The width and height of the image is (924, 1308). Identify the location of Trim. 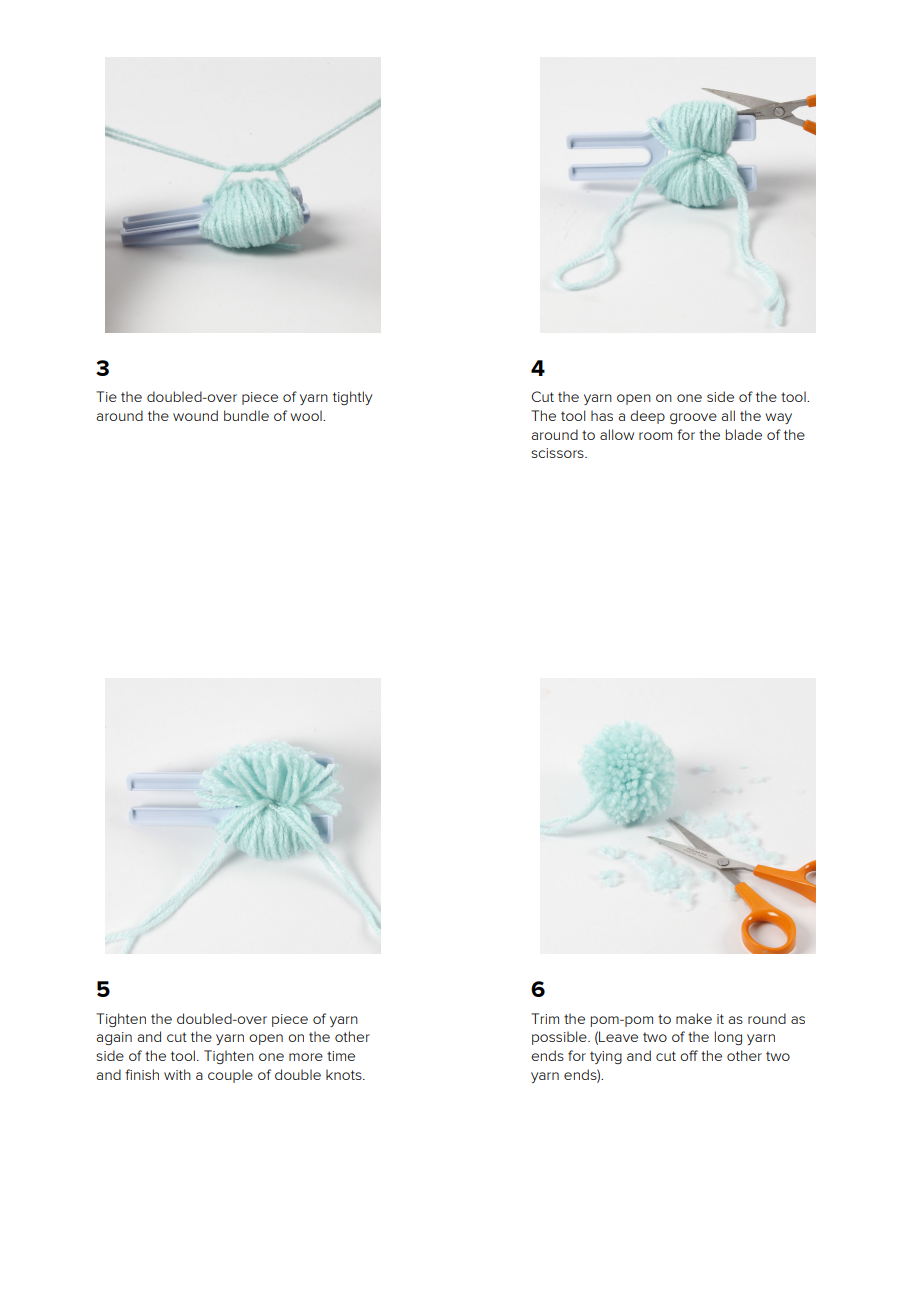
(545, 1018).
